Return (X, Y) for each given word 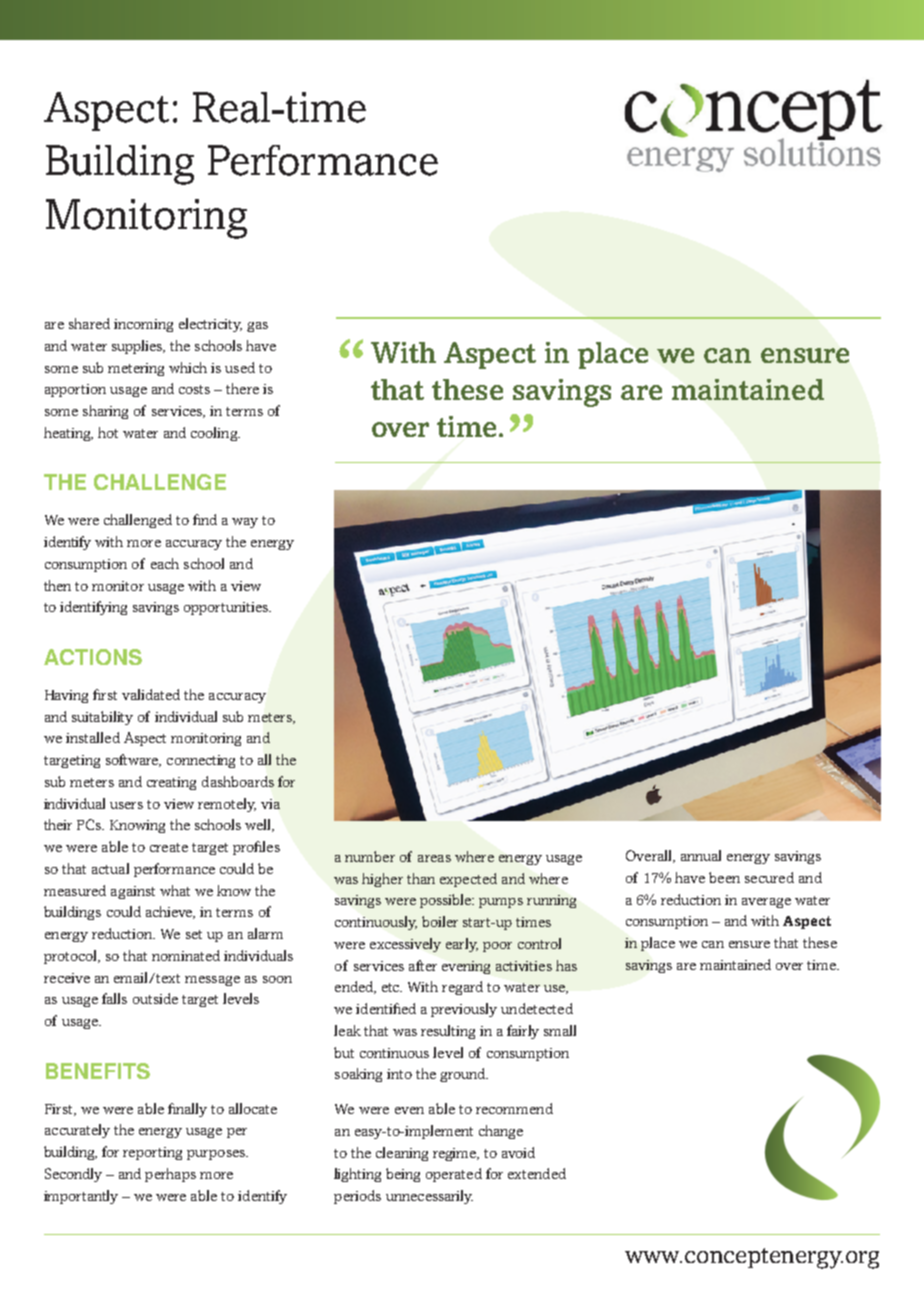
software (133, 760)
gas (257, 327)
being (403, 1175)
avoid (518, 1152)
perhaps (170, 1175)
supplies (138, 347)
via (270, 804)
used (240, 367)
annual (701, 855)
